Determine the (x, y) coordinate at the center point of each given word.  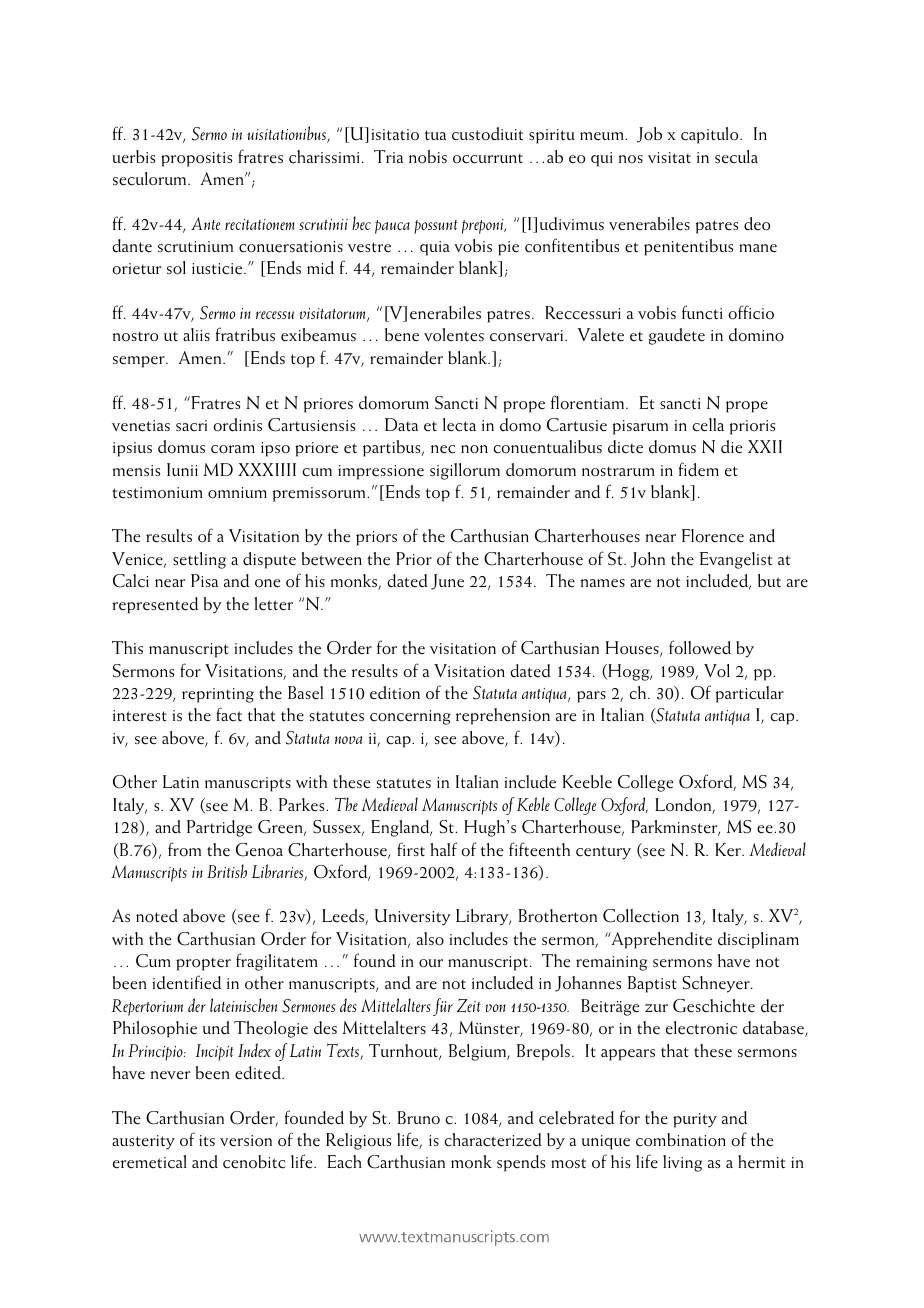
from (184, 849)
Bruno (418, 1118)
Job (649, 135)
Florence (713, 536)
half (444, 849)
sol (176, 268)
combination (681, 1140)
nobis (428, 157)
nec (443, 449)
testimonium (157, 493)
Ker (729, 850)
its (207, 1141)
